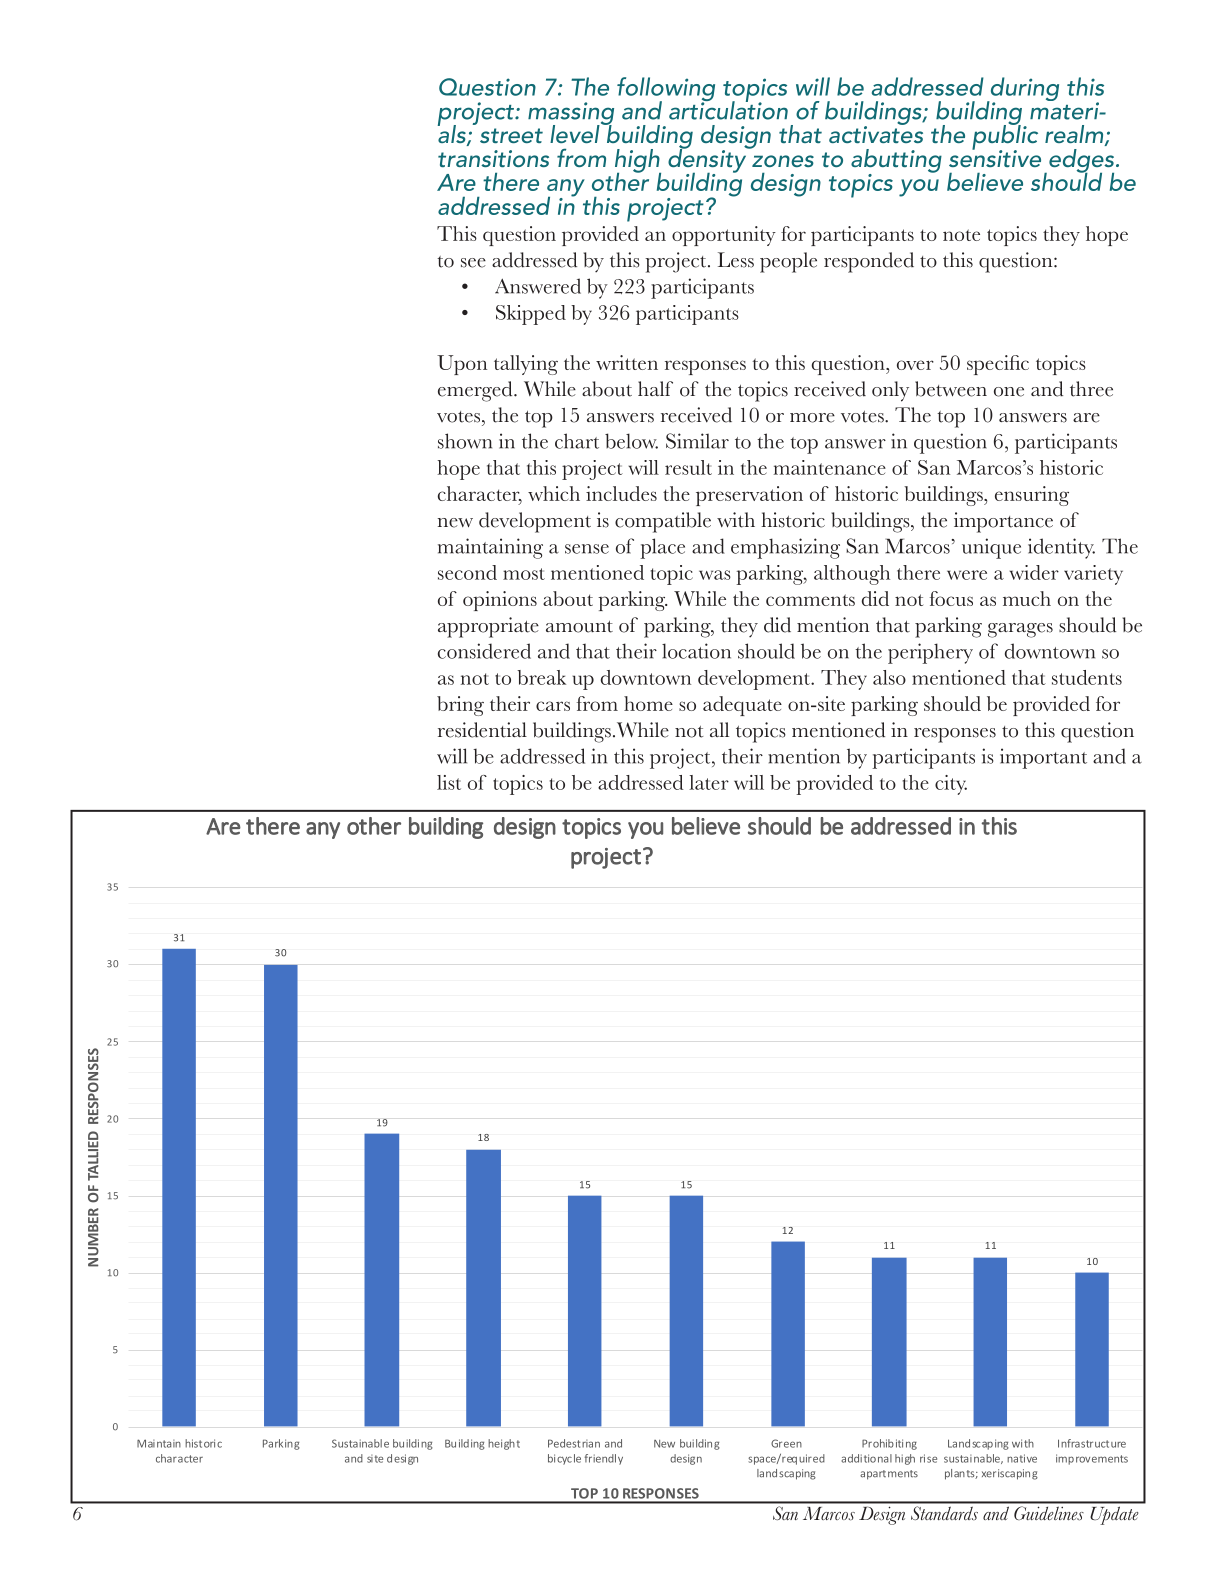 This document has width=1216, height=1574. Describe the element at coordinates (1005, 137) in the document. I see `public` at that location.
